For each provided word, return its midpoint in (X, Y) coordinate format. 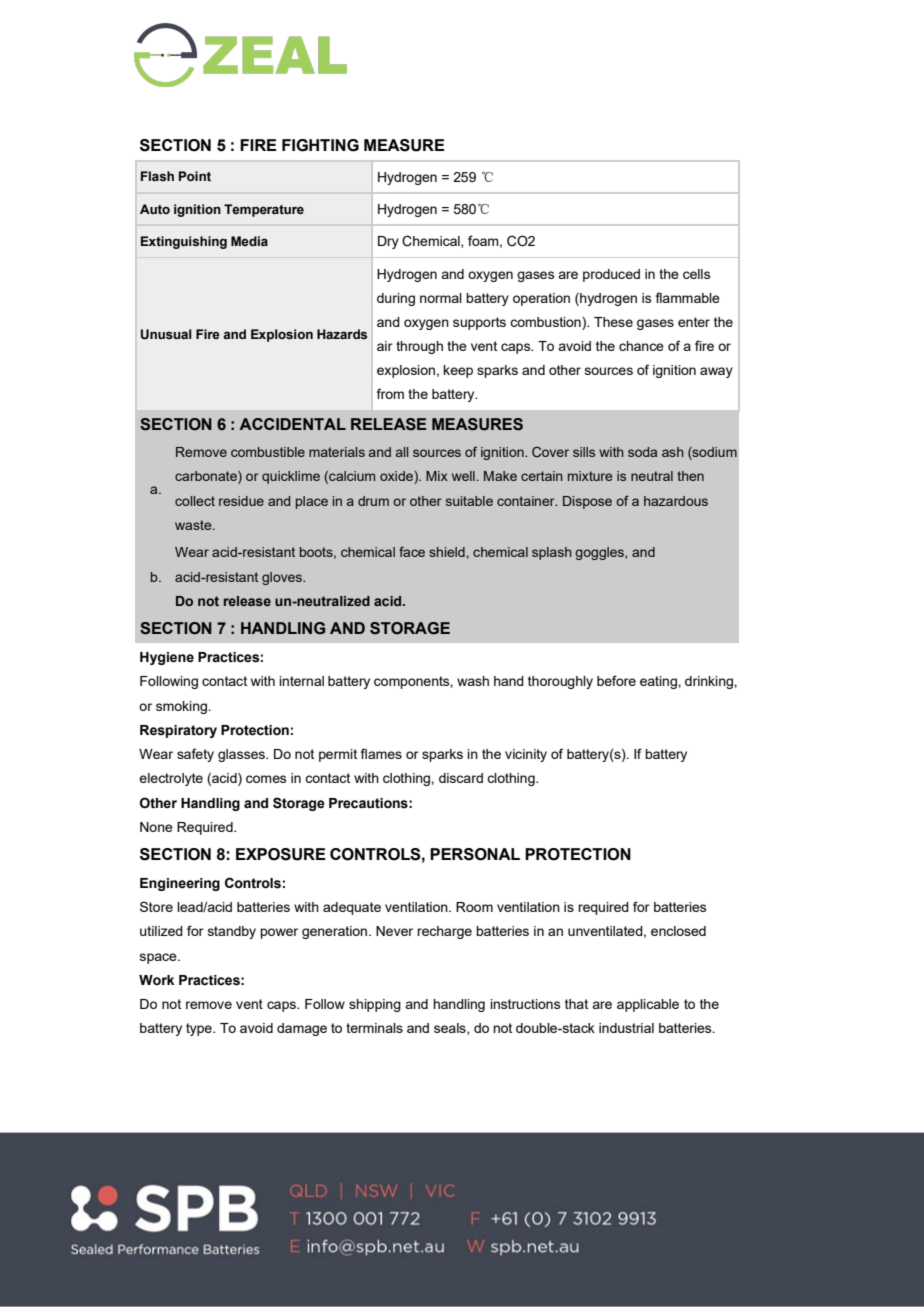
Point (195, 176)
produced (611, 275)
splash (552, 553)
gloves (283, 578)
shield (447, 552)
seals (451, 1029)
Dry (388, 242)
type (200, 1029)
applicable (648, 1005)
